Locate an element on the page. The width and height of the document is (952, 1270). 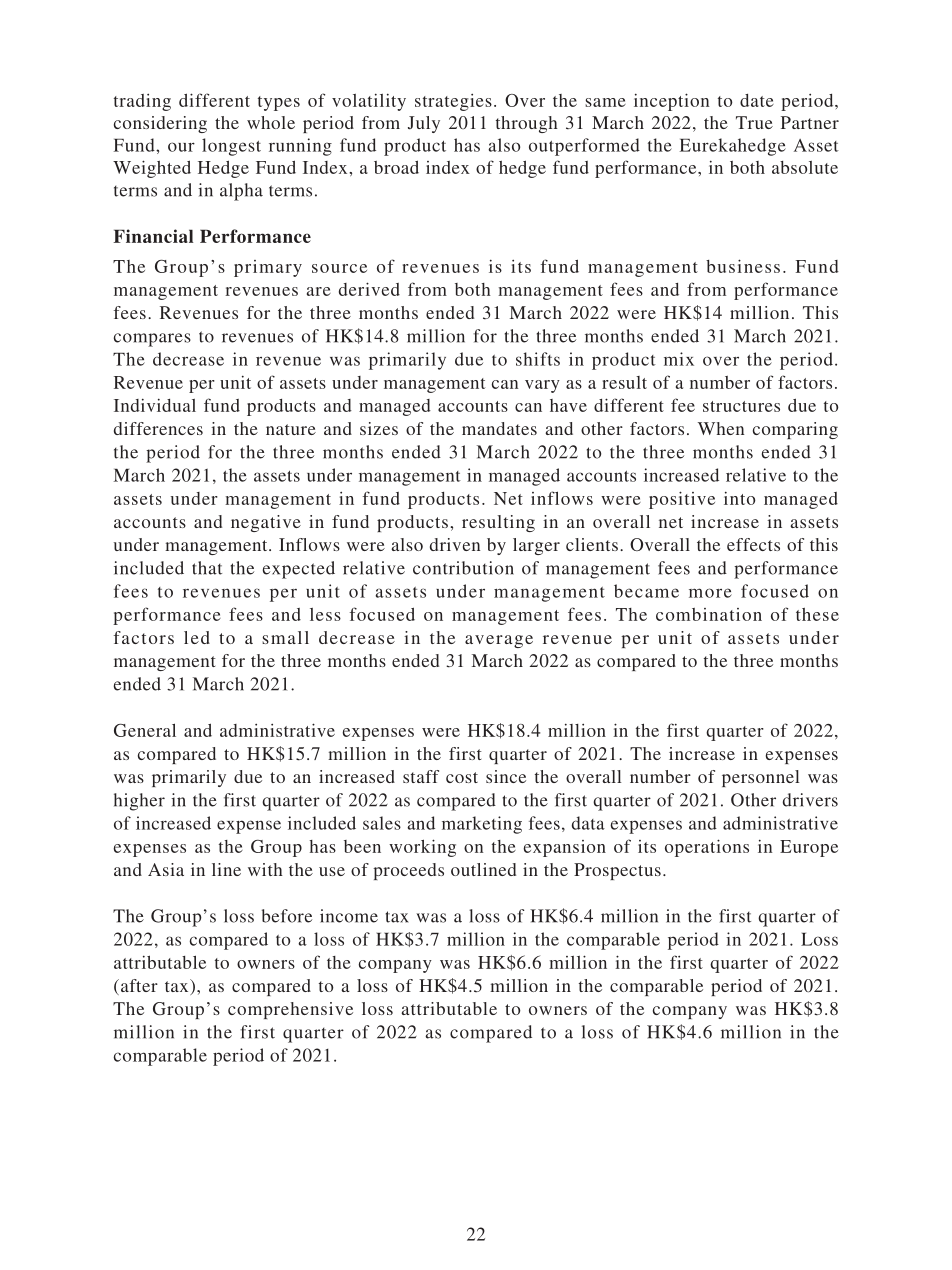
strategies is located at coordinates (453, 102).
